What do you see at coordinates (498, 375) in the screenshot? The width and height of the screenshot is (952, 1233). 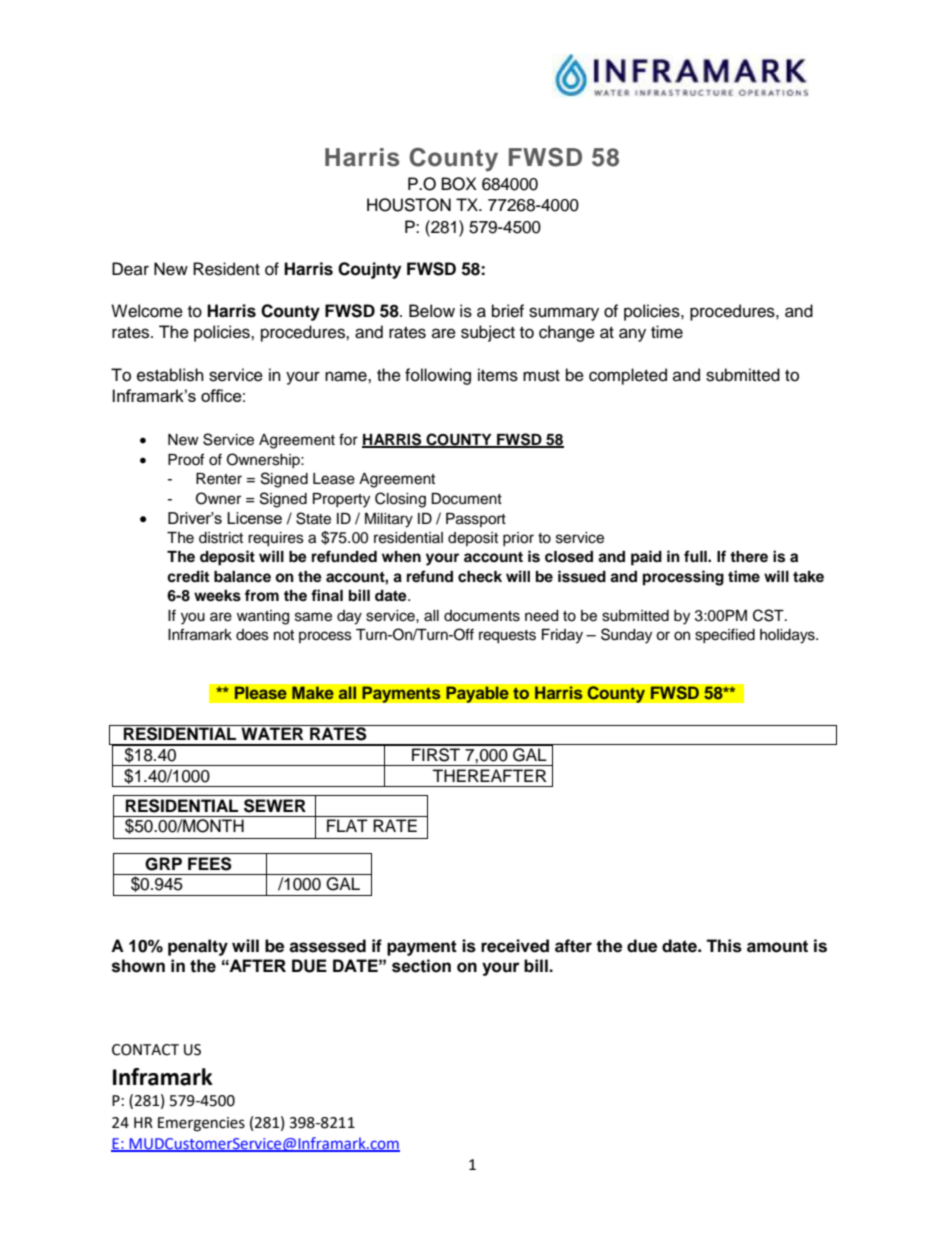 I see `items` at bounding box center [498, 375].
